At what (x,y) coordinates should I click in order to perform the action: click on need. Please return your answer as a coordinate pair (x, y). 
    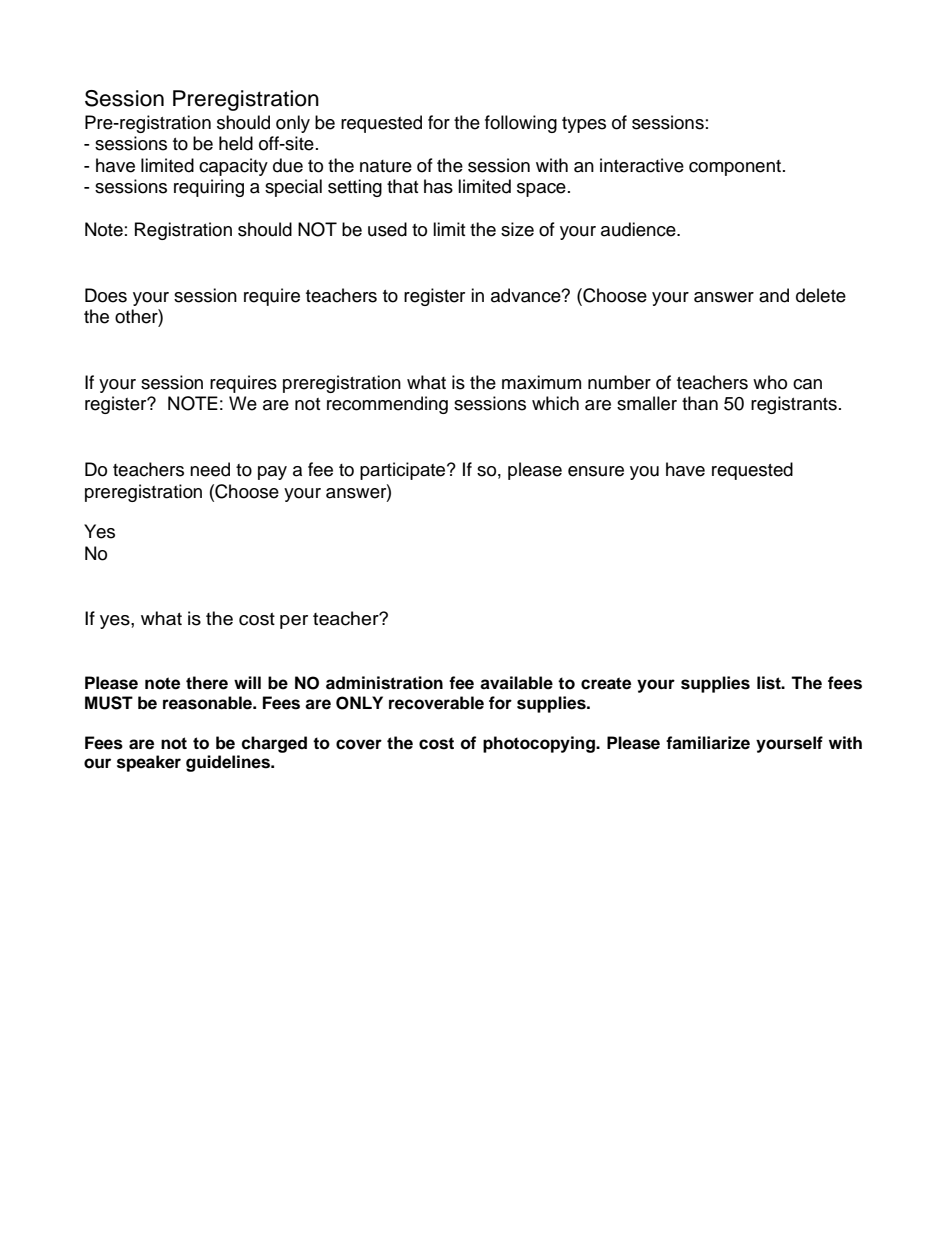
    Looking at the image, I should click on (210, 469).
